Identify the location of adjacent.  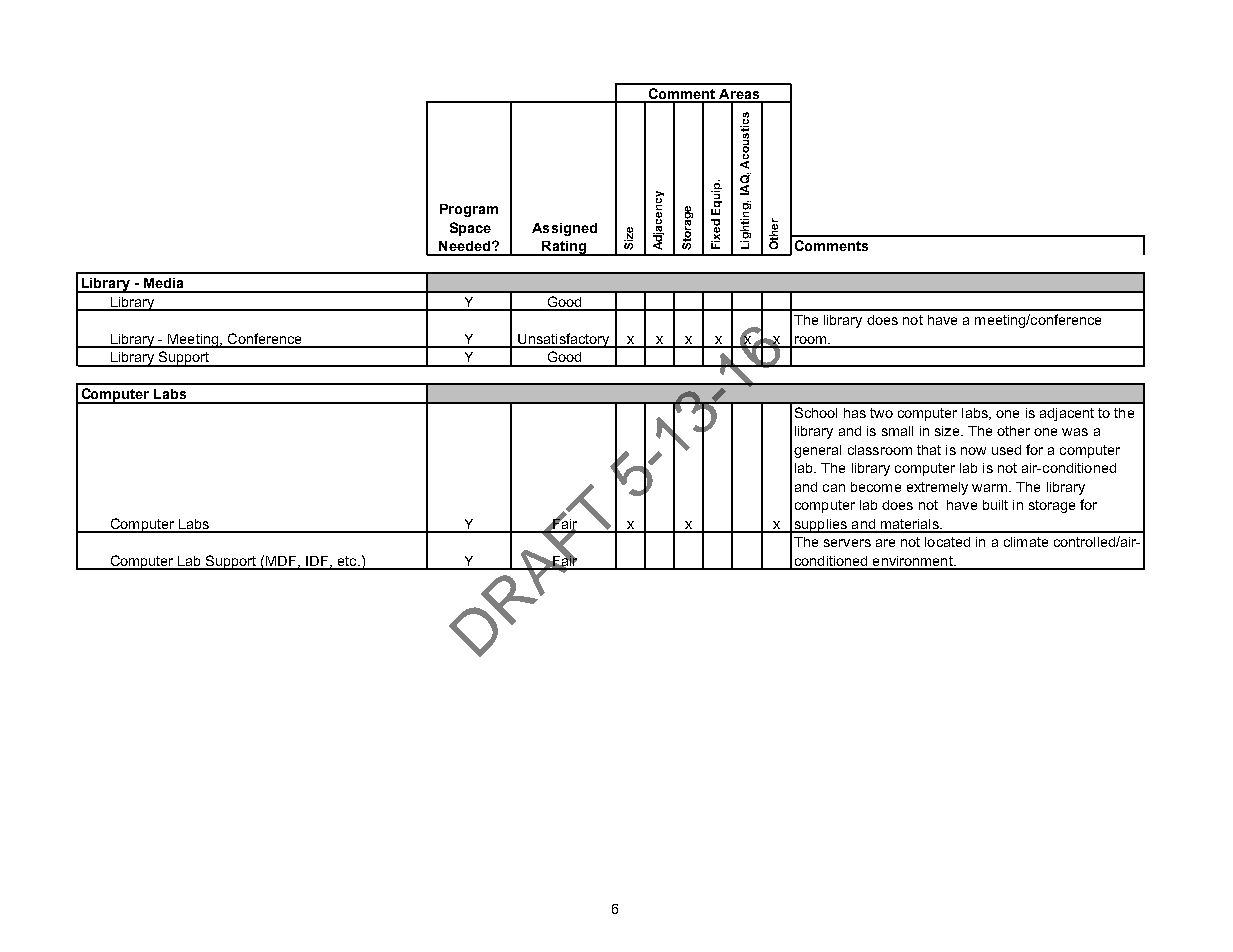
(1067, 414).
